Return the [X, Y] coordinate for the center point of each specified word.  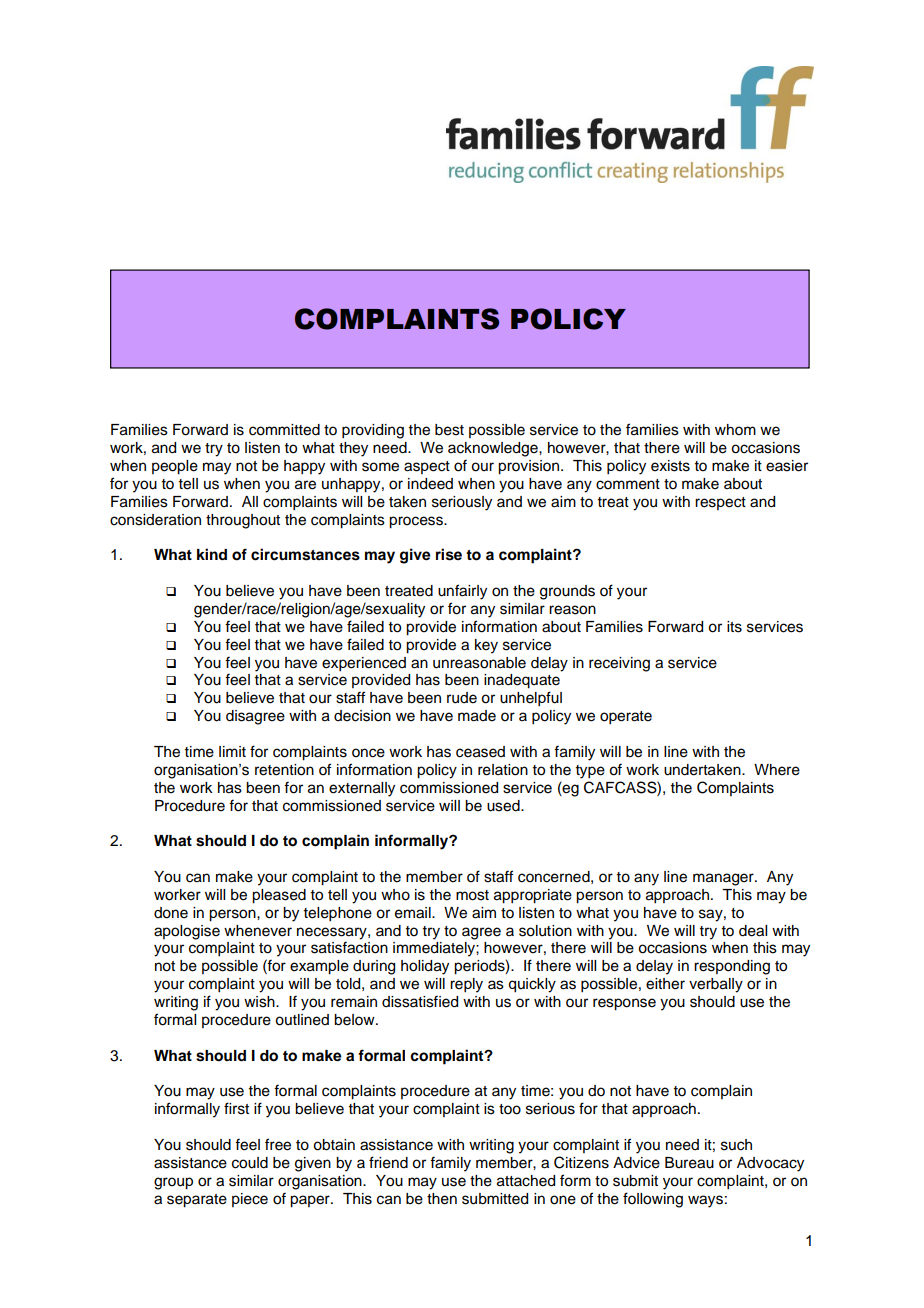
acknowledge [494, 449]
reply [466, 985]
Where [777, 770]
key [486, 646]
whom [735, 430]
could [250, 1163]
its [734, 627]
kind [212, 554]
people [175, 467]
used [504, 806]
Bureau [689, 1163]
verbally [716, 985]
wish [260, 1002]
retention [284, 770]
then [442, 1199]
